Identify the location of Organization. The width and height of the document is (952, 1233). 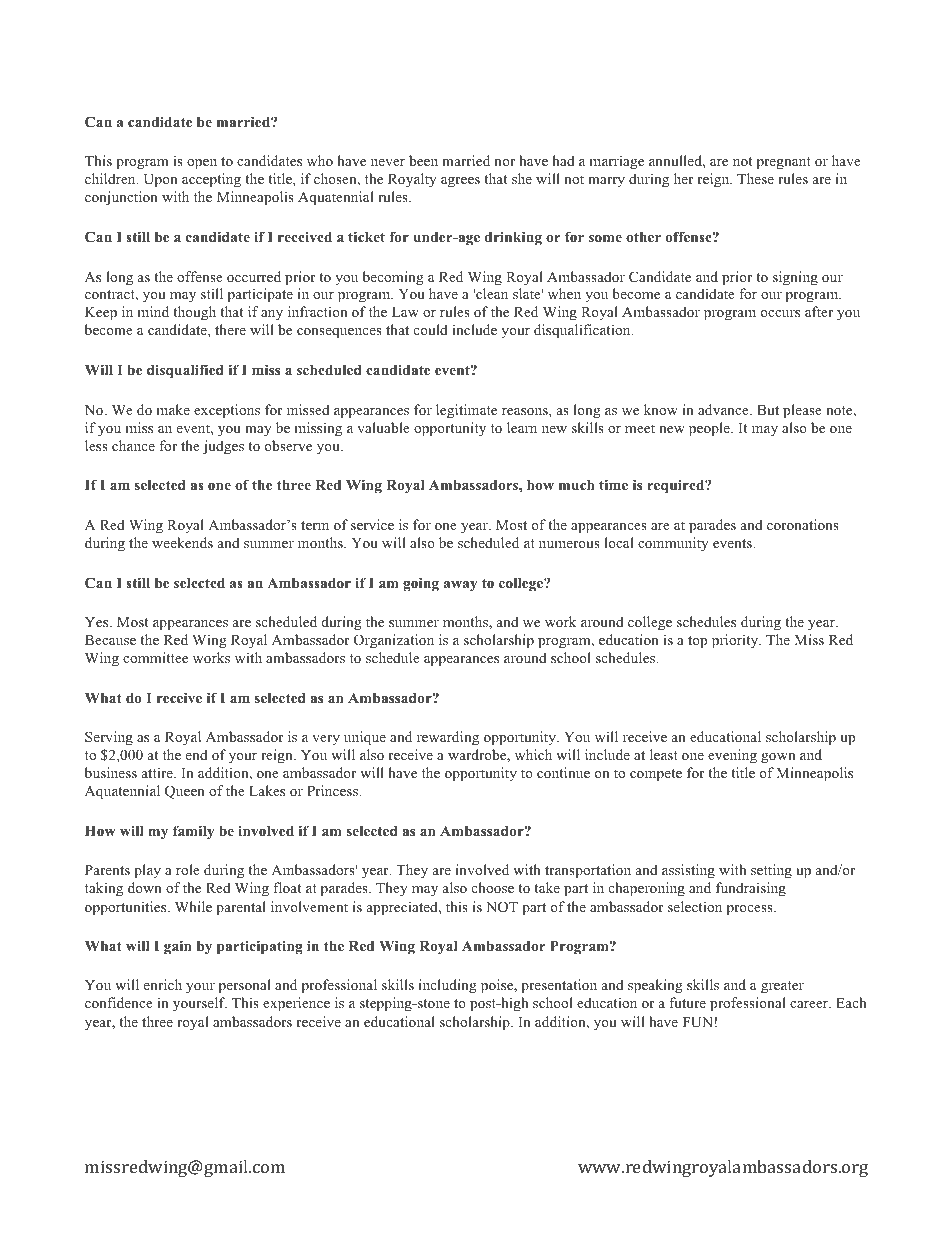
(394, 641).
